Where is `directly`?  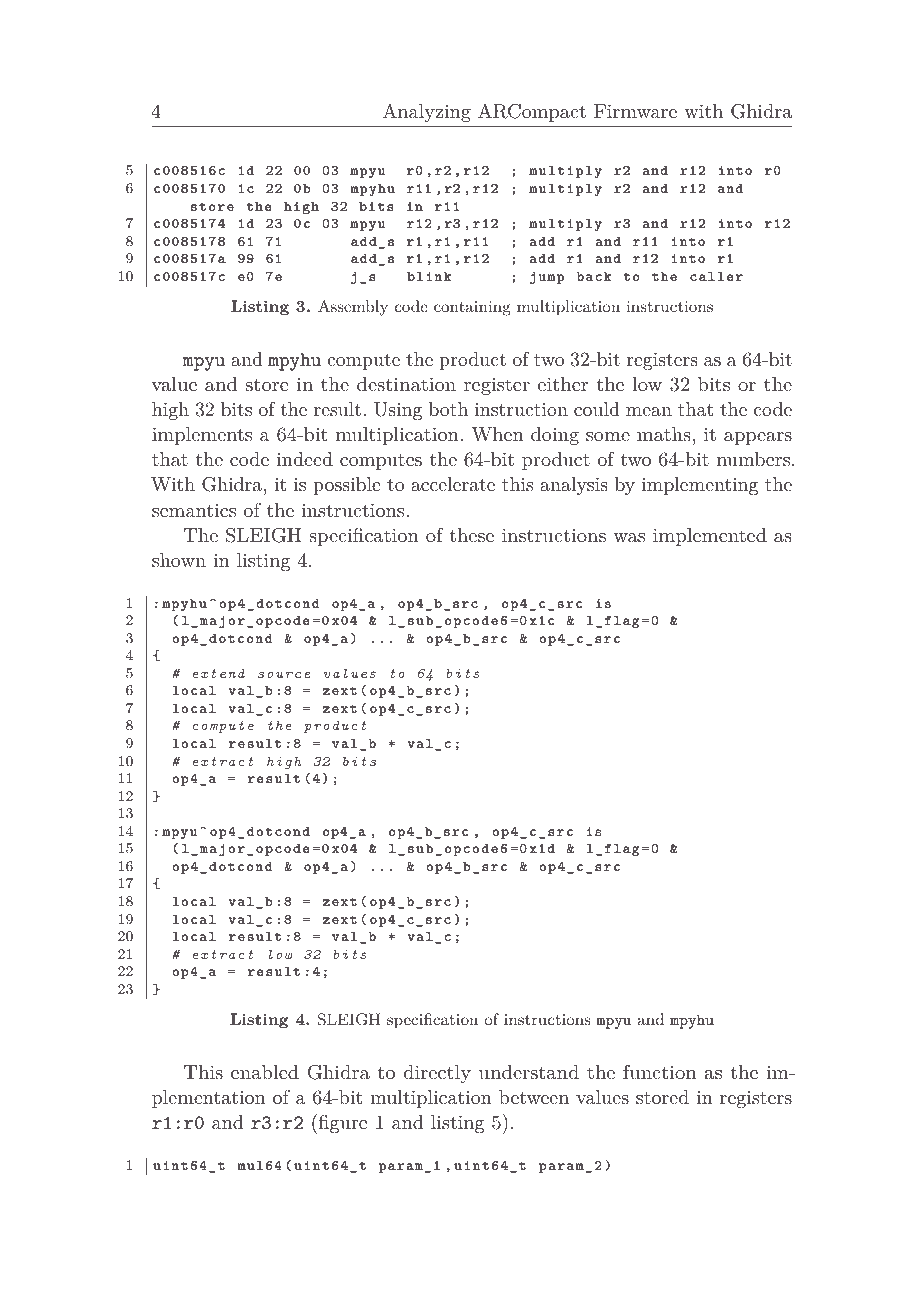
directly is located at coordinates (437, 1074).
